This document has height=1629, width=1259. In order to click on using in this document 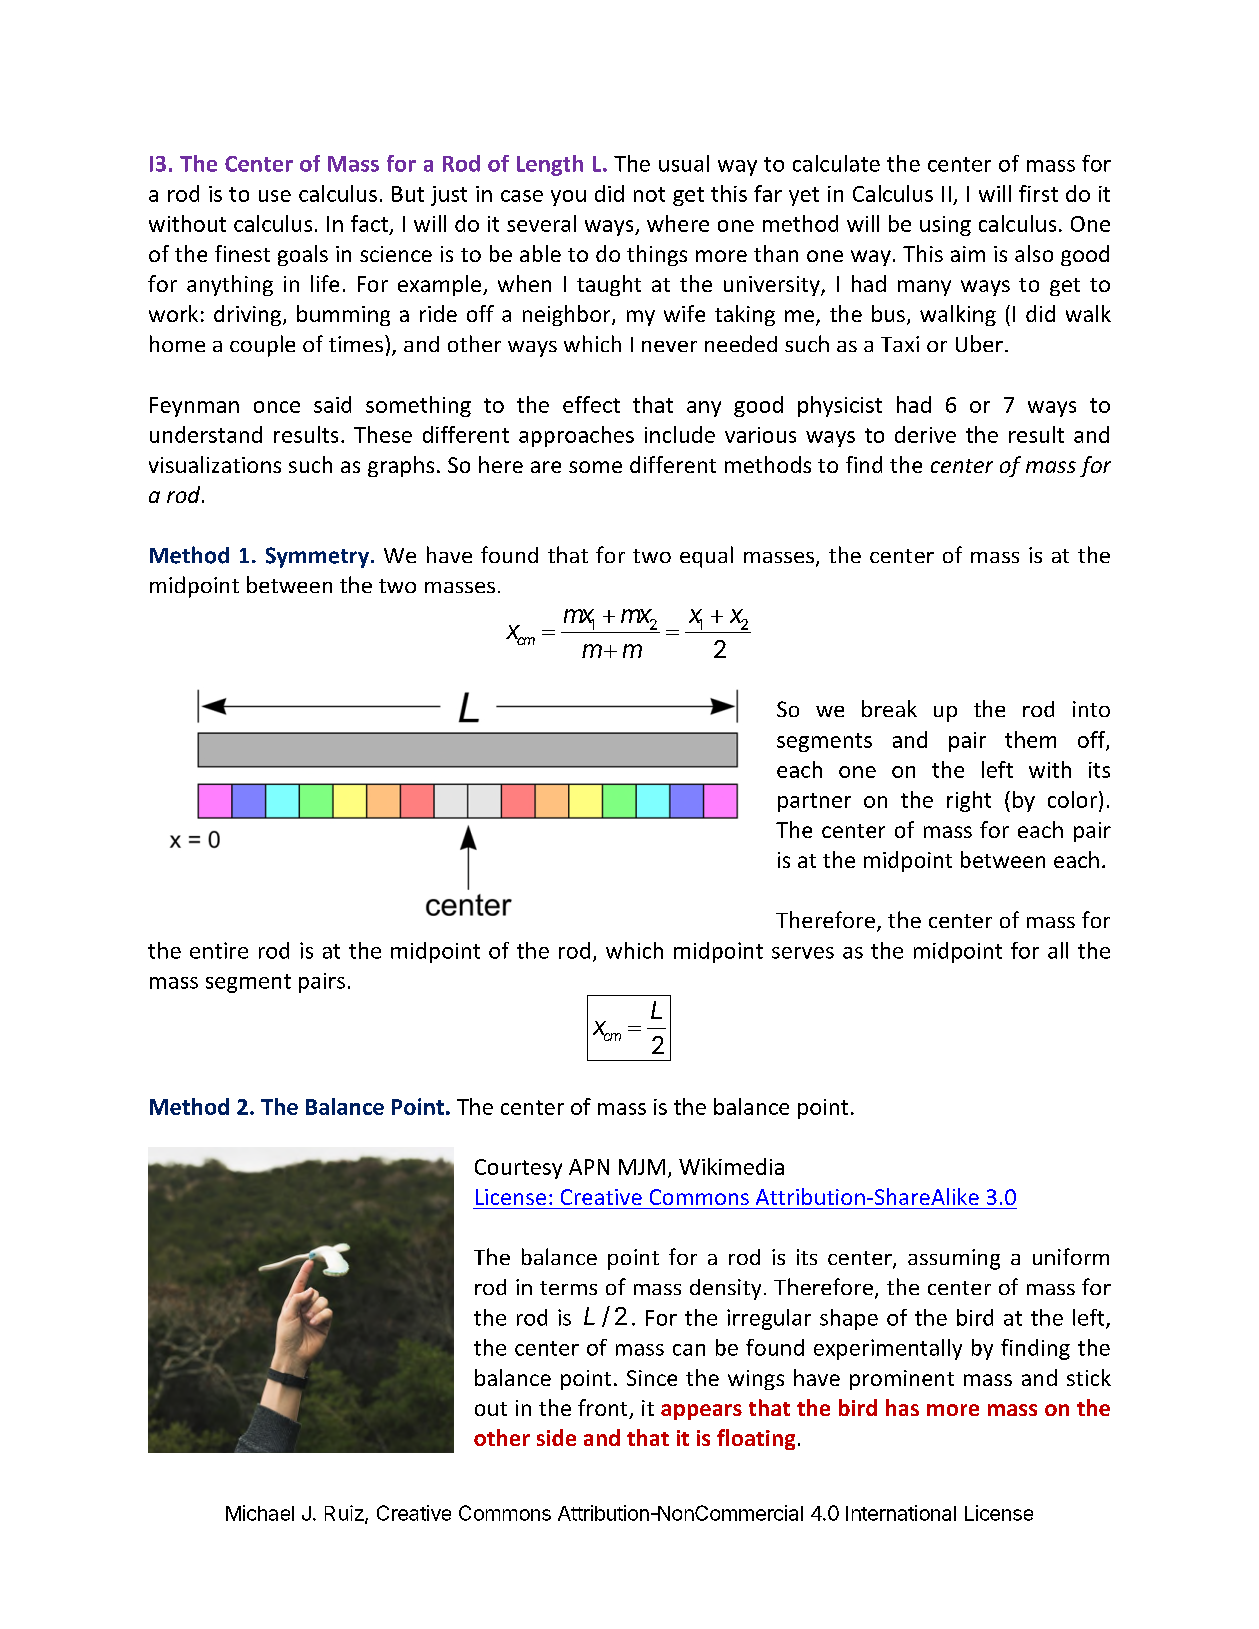, I will do `click(945, 226)`.
